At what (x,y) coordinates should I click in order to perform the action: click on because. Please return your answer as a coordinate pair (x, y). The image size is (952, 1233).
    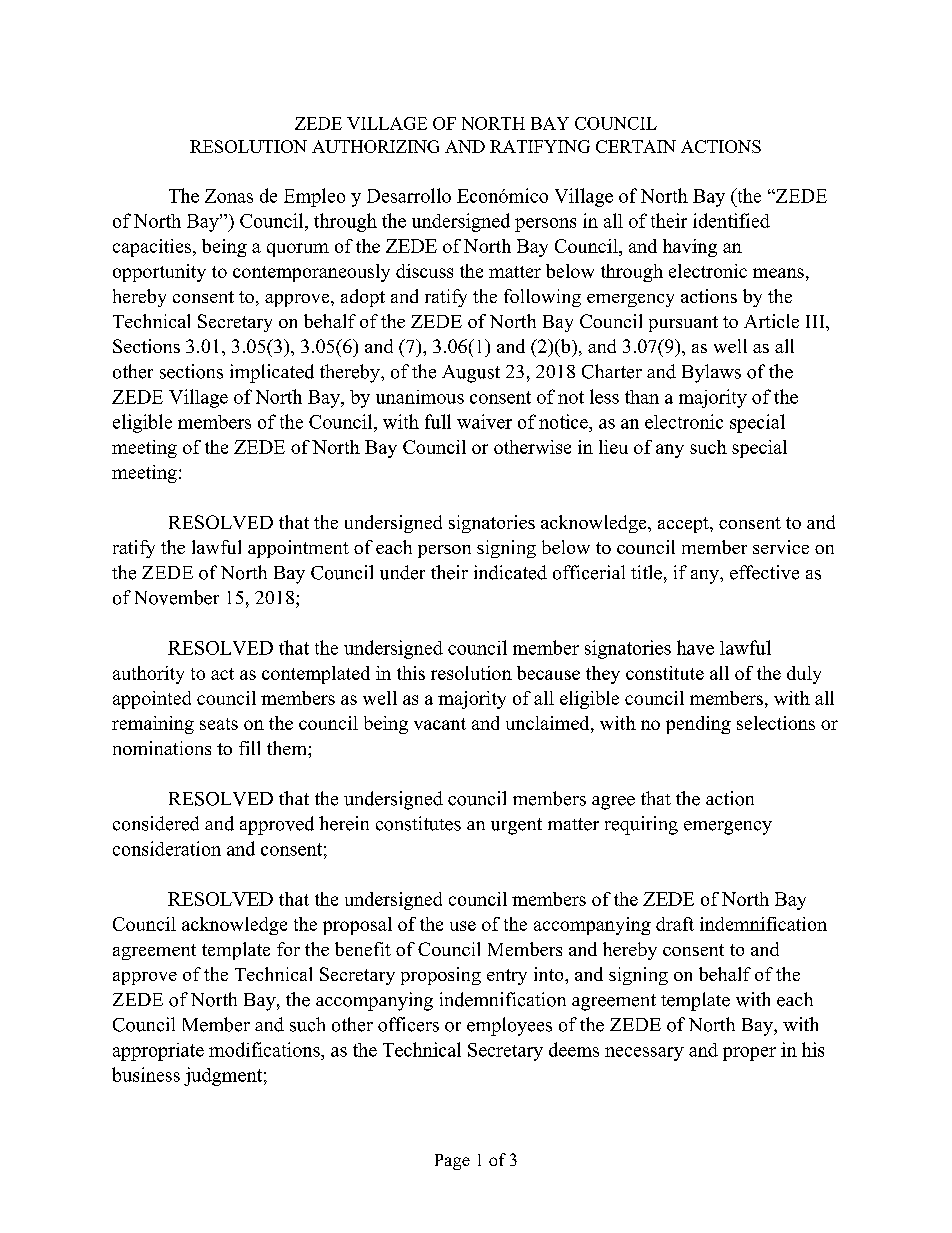
    Looking at the image, I should click on (548, 673).
